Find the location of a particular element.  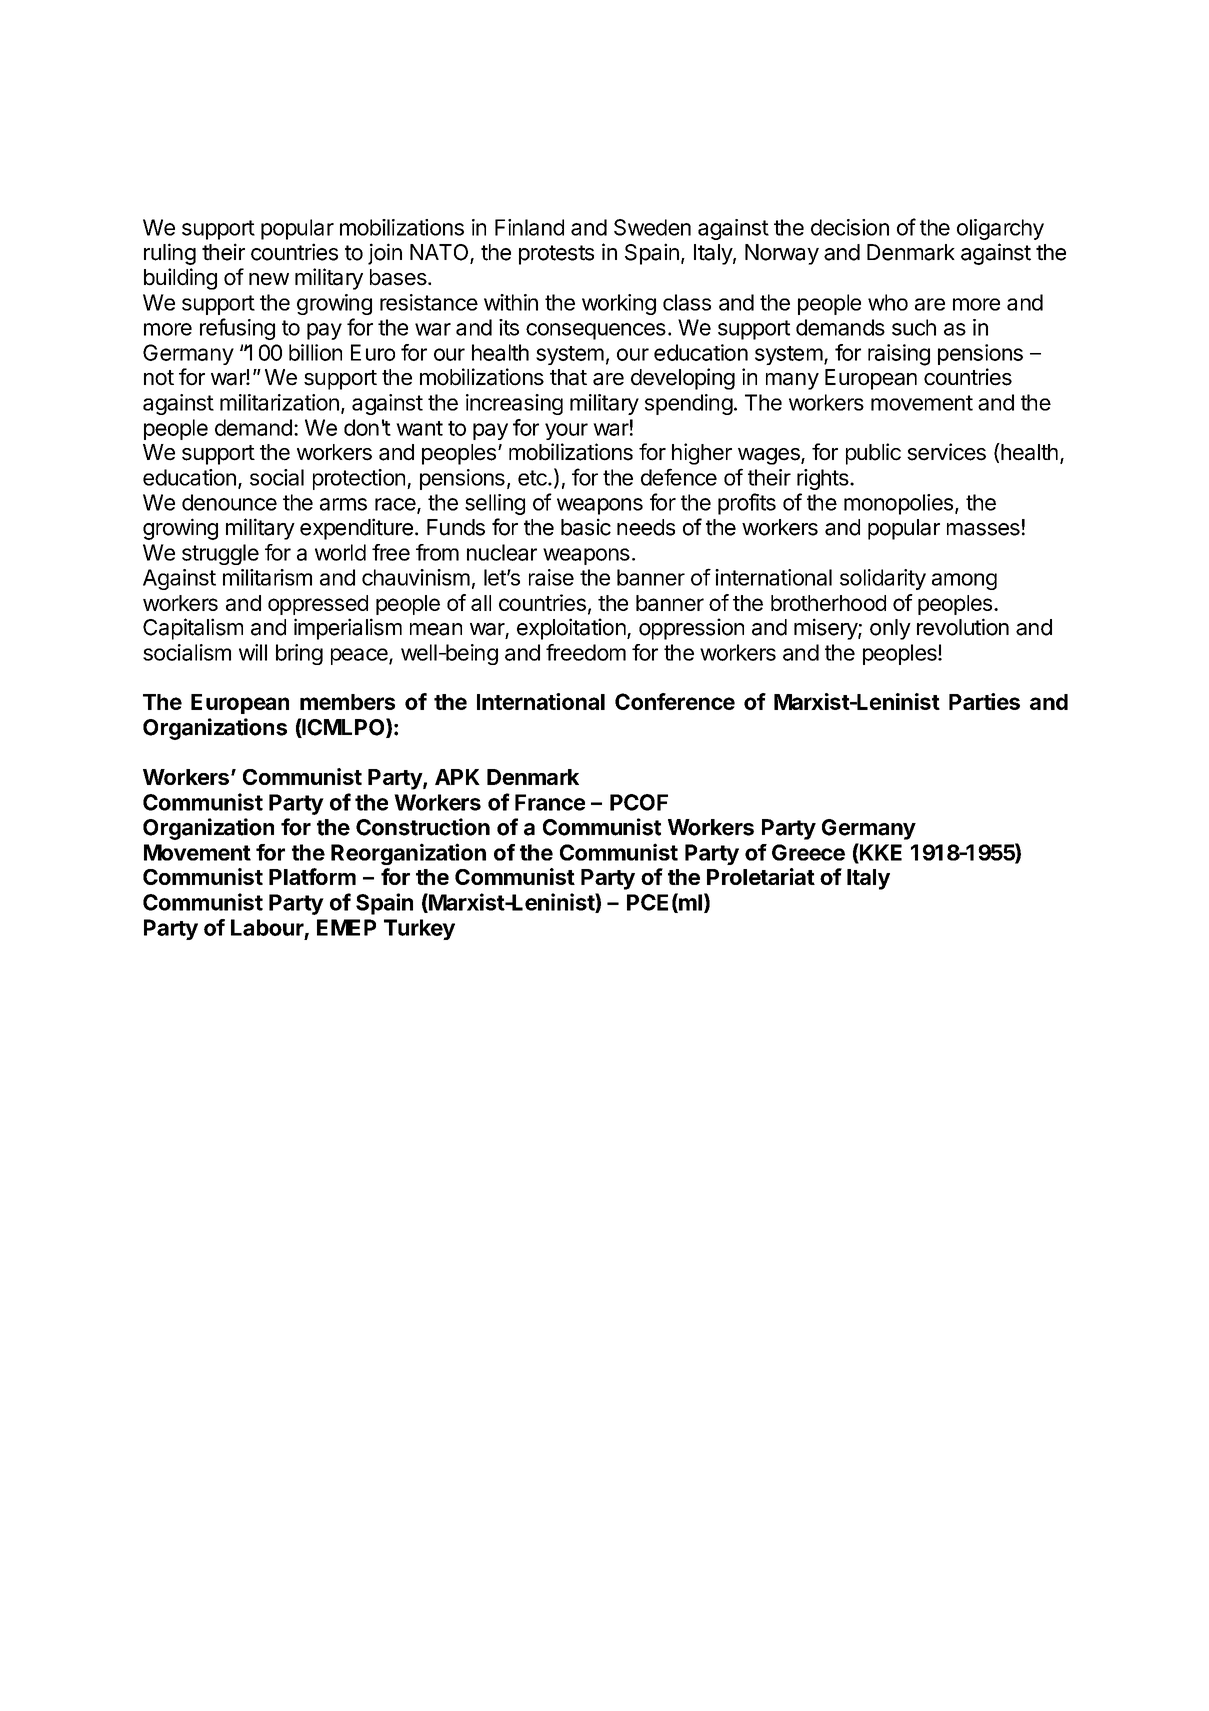

militarism is located at coordinates (267, 577).
